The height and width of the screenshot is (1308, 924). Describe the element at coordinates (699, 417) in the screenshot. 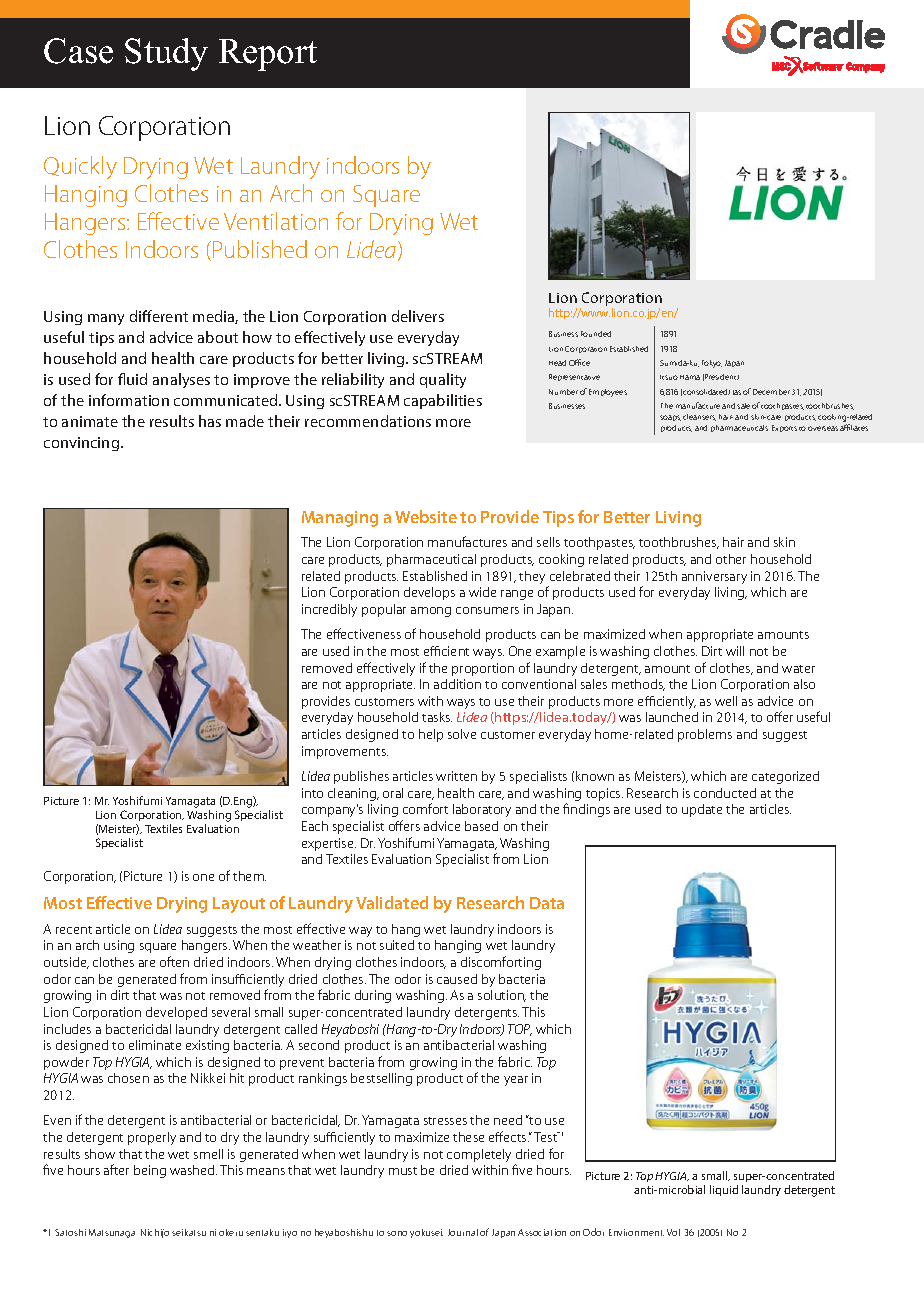

I see `cleansers` at that location.
